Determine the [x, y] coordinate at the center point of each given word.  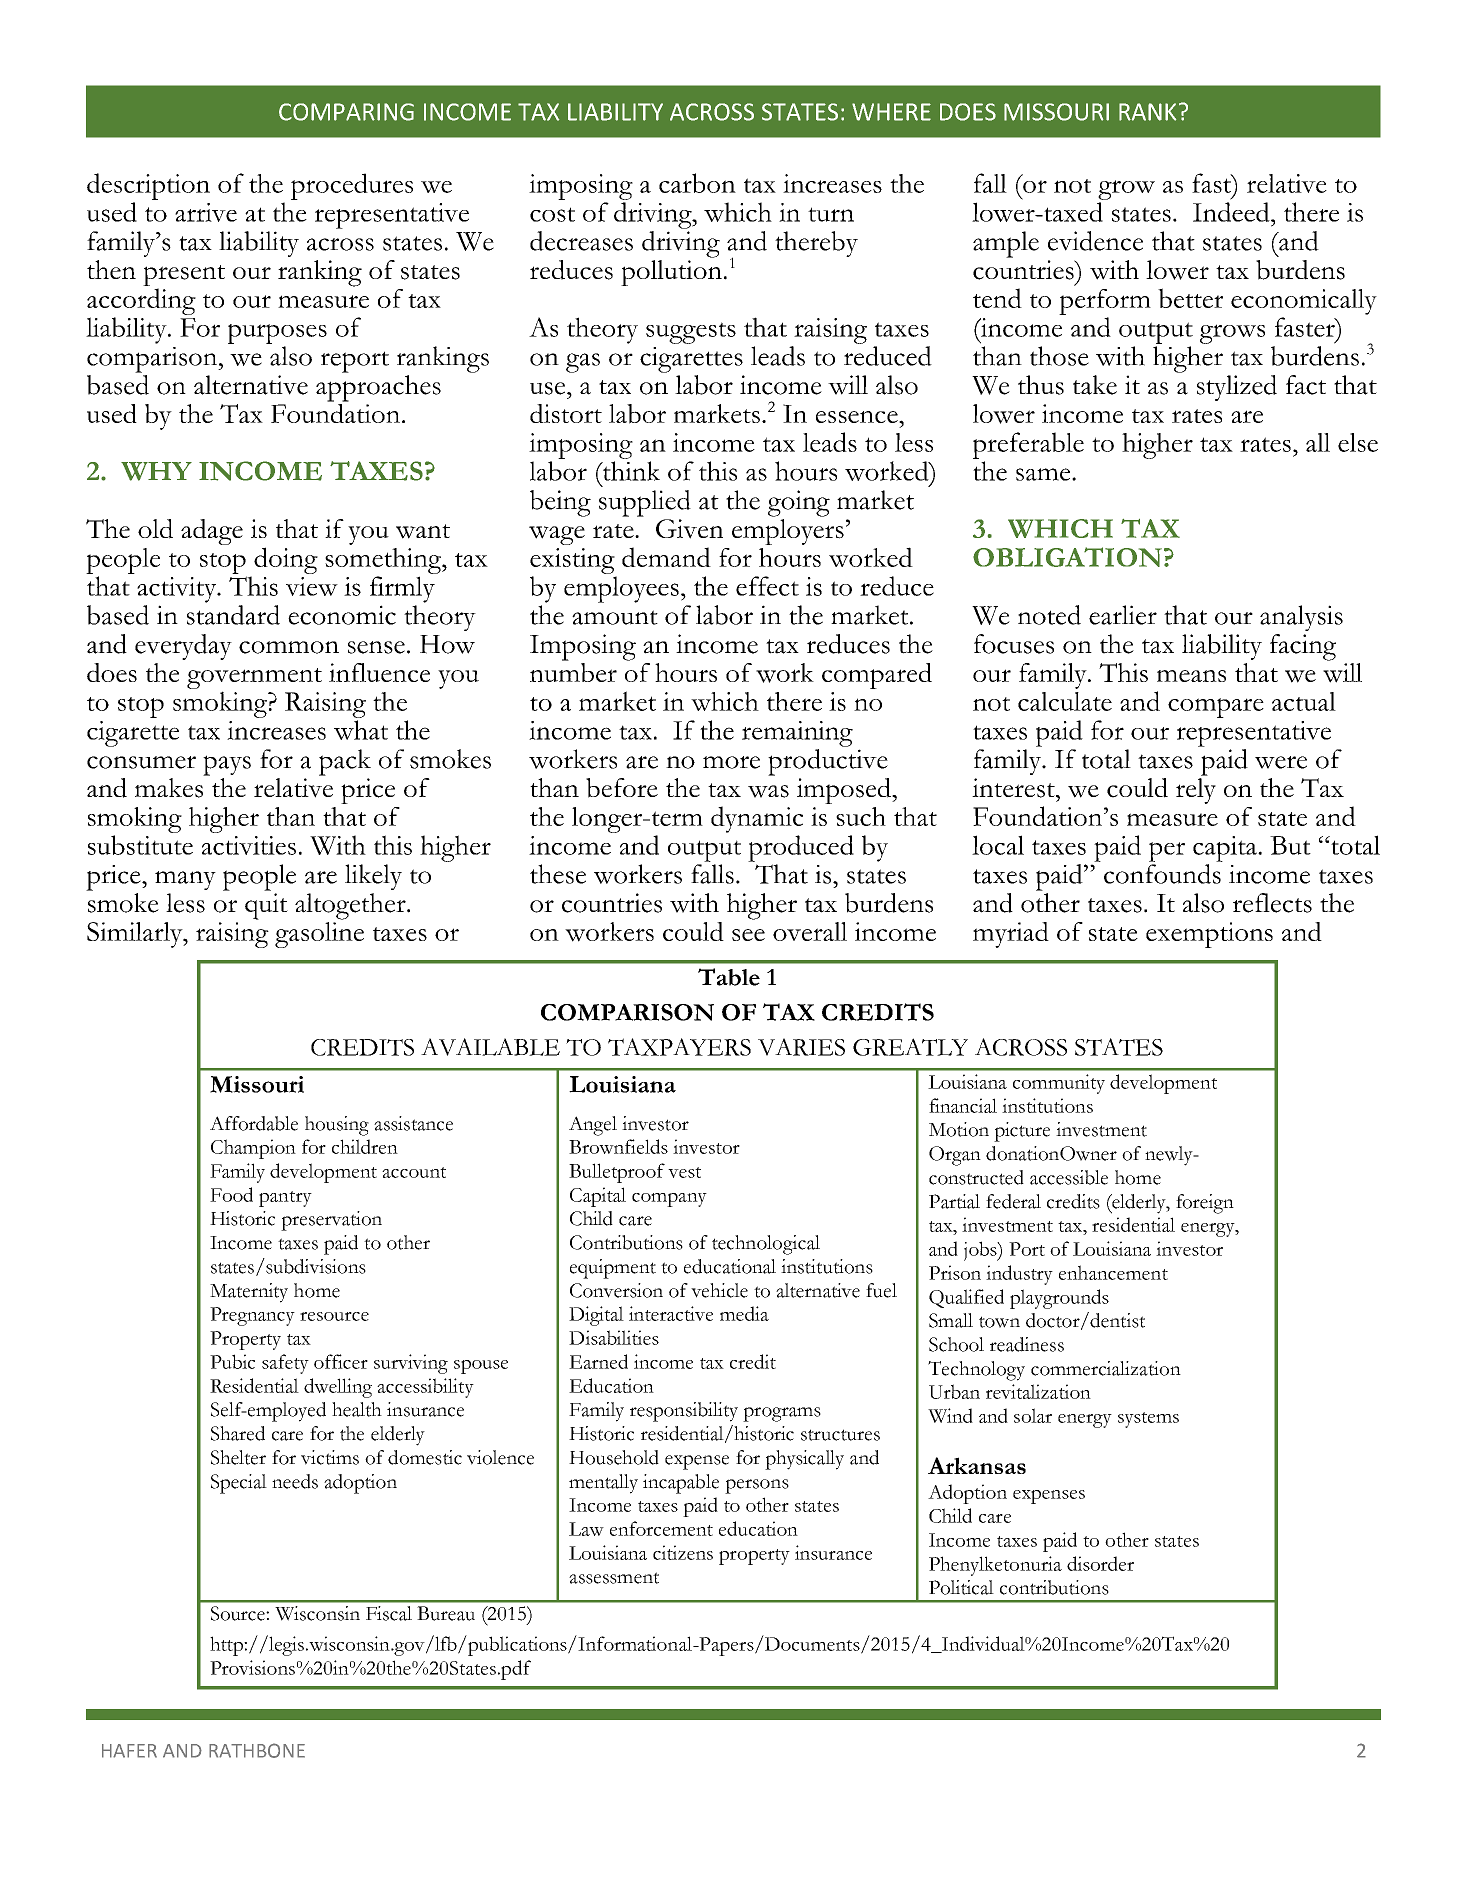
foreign [1205, 1204]
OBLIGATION [1067, 557]
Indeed [1232, 212]
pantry [285, 1199]
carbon [697, 183]
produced [801, 848]
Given [689, 529]
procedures [352, 186]
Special [239, 1484]
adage [212, 532]
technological [766, 1245]
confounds [1163, 872]
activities [249, 845]
